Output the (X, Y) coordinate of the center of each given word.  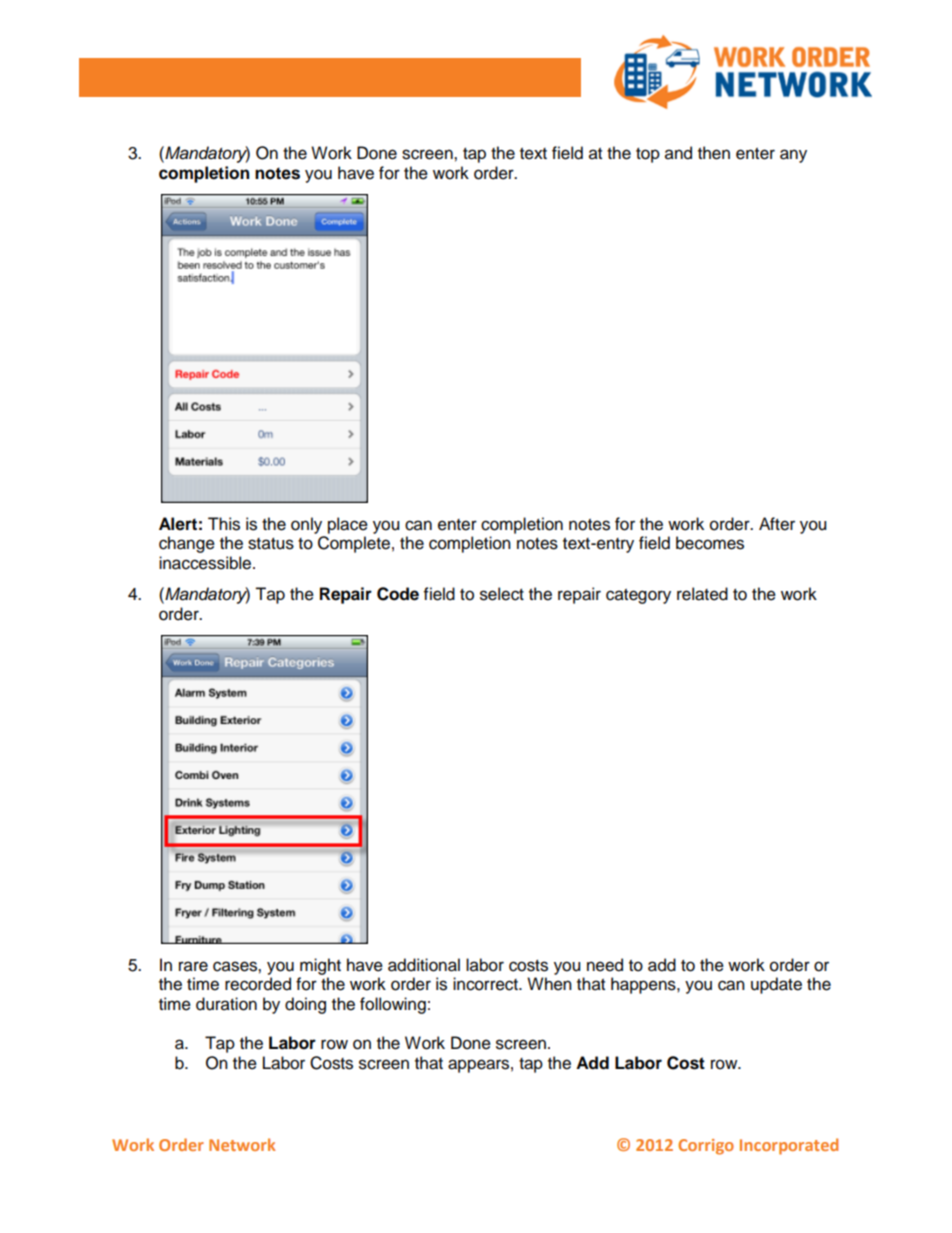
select (502, 594)
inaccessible (206, 563)
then (714, 153)
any (793, 156)
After (777, 524)
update (776, 985)
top (648, 155)
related (702, 594)
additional (424, 965)
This (224, 524)
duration (226, 1004)
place (348, 525)
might (320, 966)
